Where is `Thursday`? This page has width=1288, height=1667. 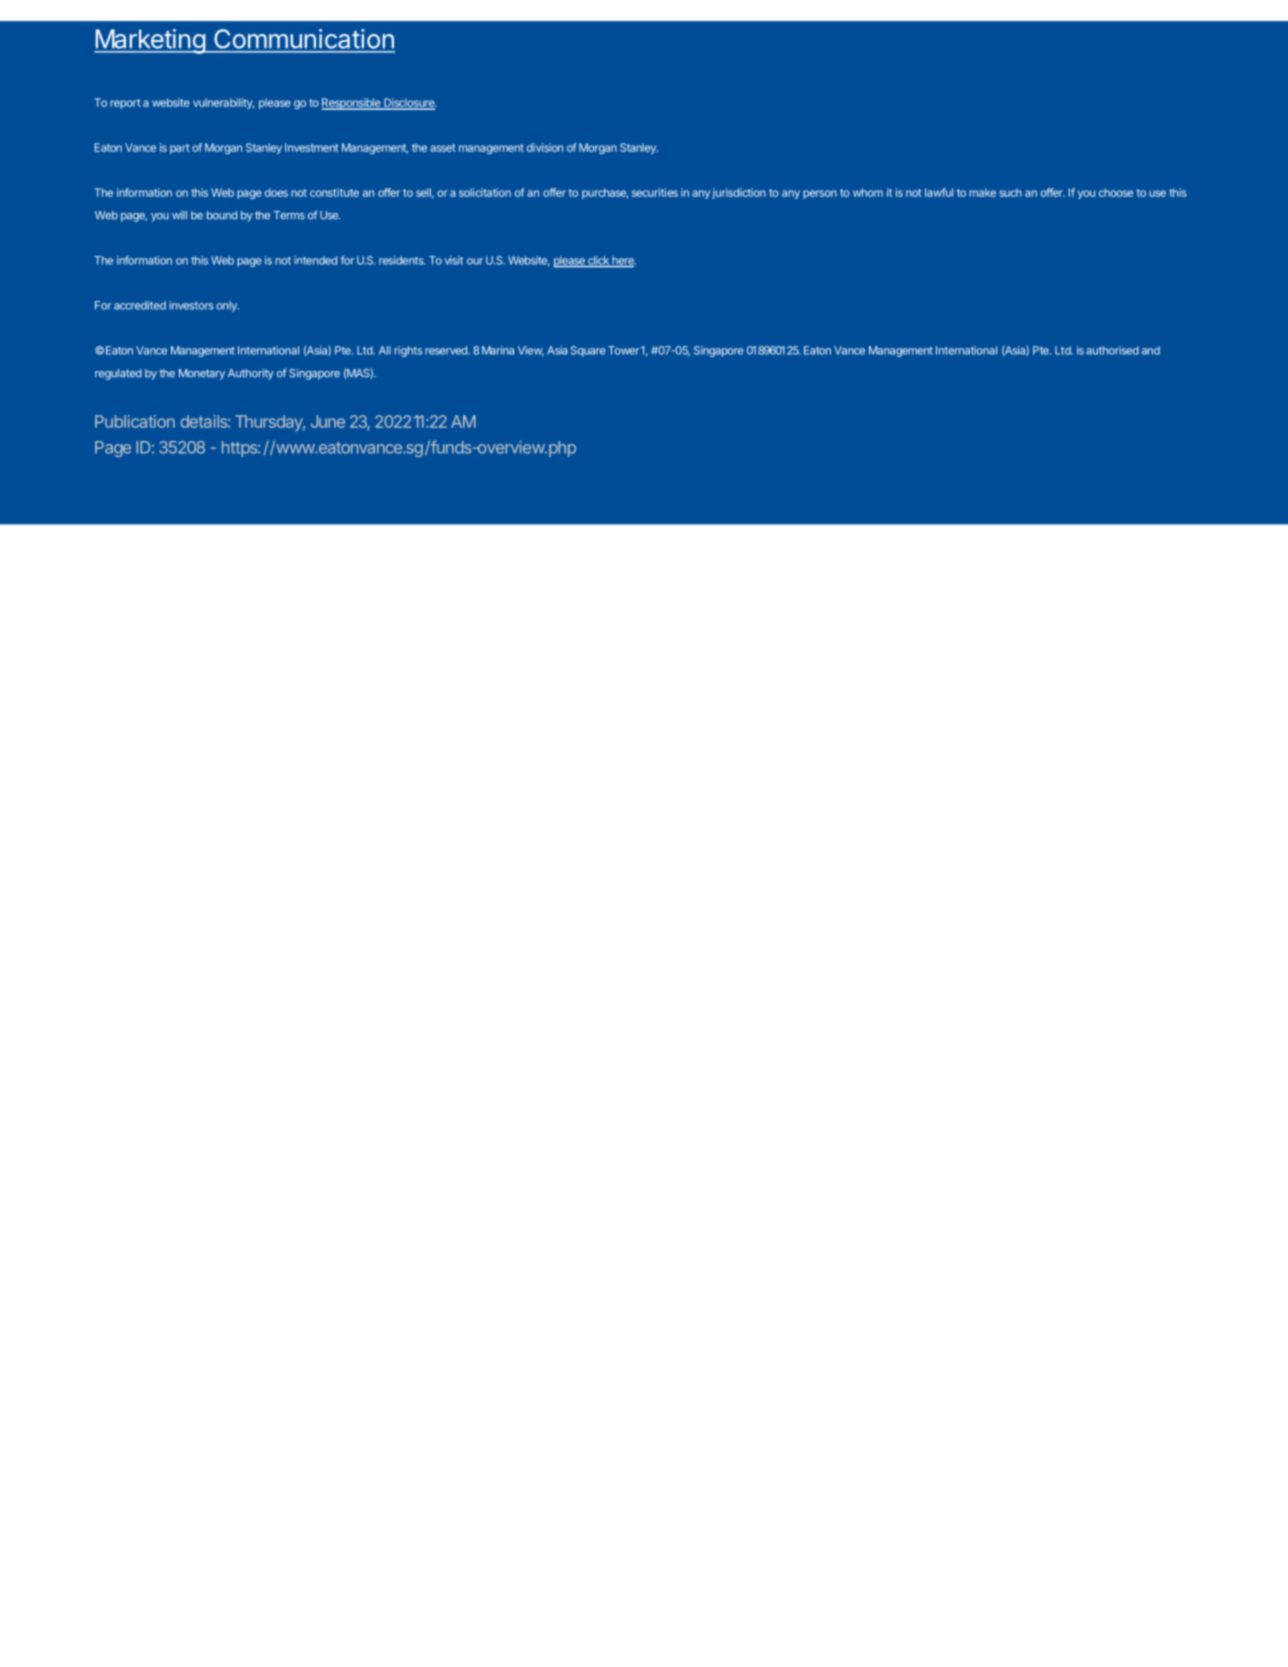
Thursday is located at coordinates (270, 423).
